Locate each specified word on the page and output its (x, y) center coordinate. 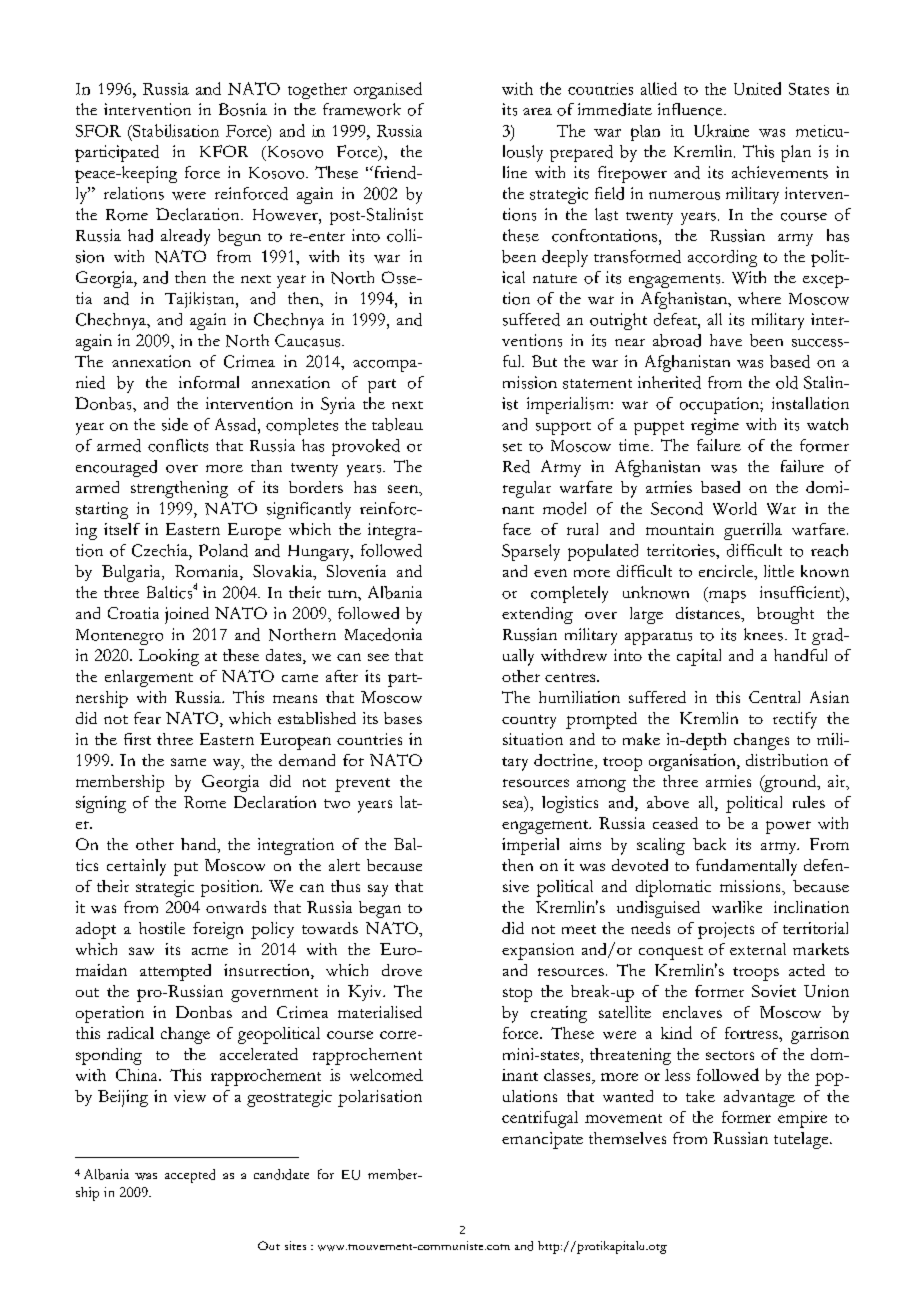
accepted (190, 1176)
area (537, 111)
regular (527, 489)
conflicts (178, 445)
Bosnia (243, 109)
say (378, 890)
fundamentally (746, 867)
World (735, 508)
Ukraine (721, 130)
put (186, 869)
